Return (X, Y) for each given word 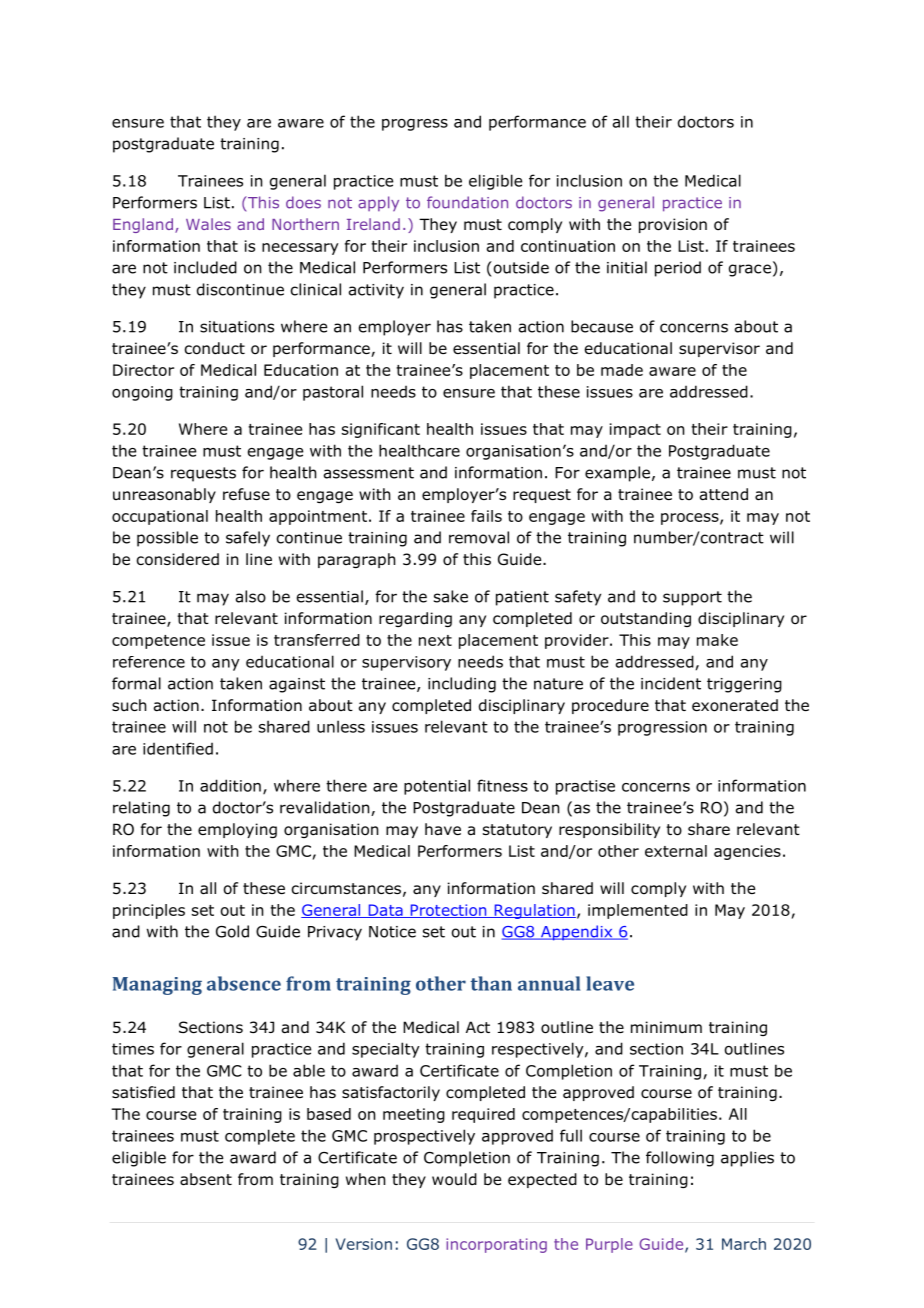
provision (673, 225)
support (692, 598)
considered (178, 559)
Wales (208, 224)
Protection (448, 911)
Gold (232, 931)
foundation (467, 202)
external (676, 851)
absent (206, 1179)
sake (451, 596)
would (454, 1179)
